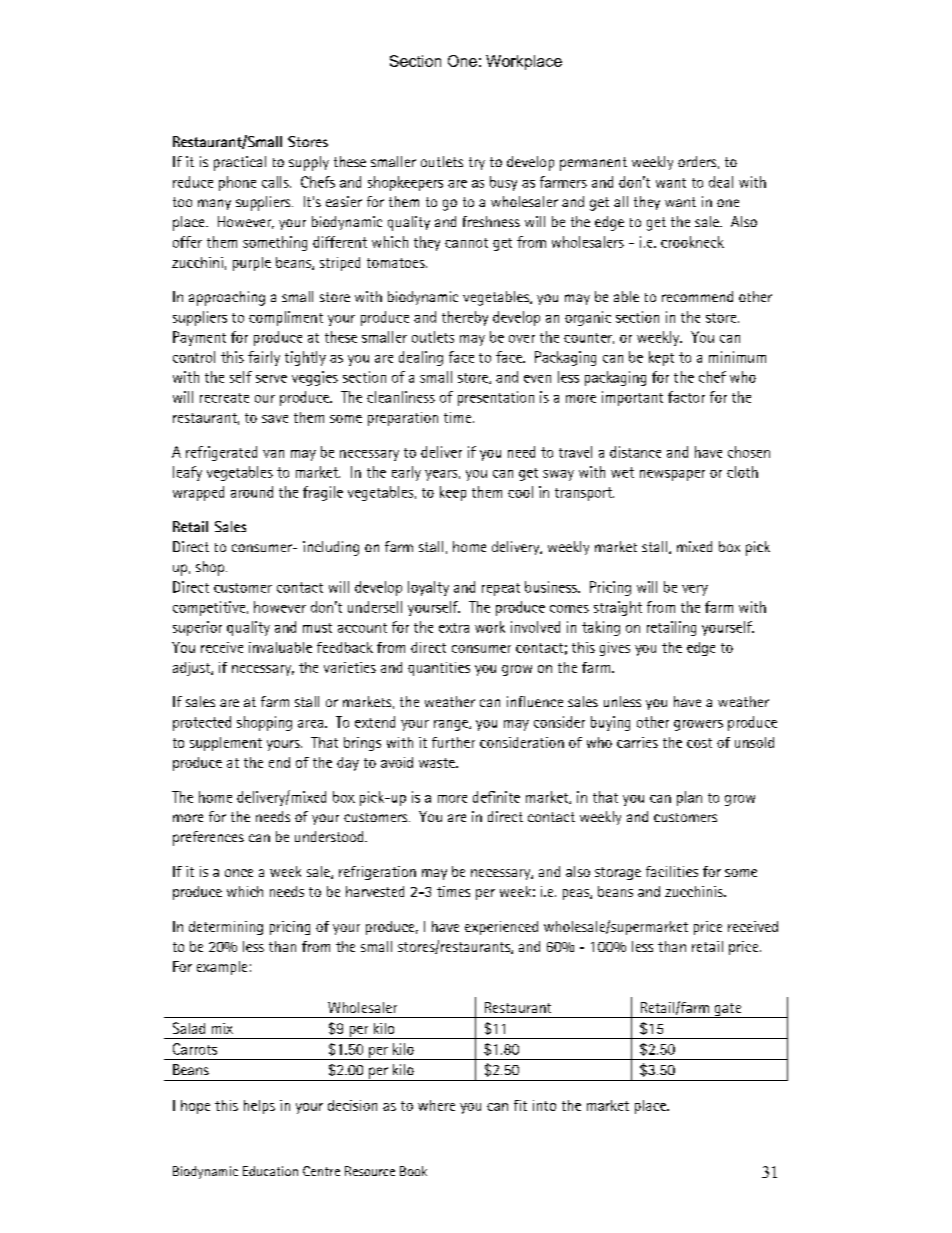  What do you see at coordinates (593, 164) in the screenshot?
I see `permanent` at bounding box center [593, 164].
